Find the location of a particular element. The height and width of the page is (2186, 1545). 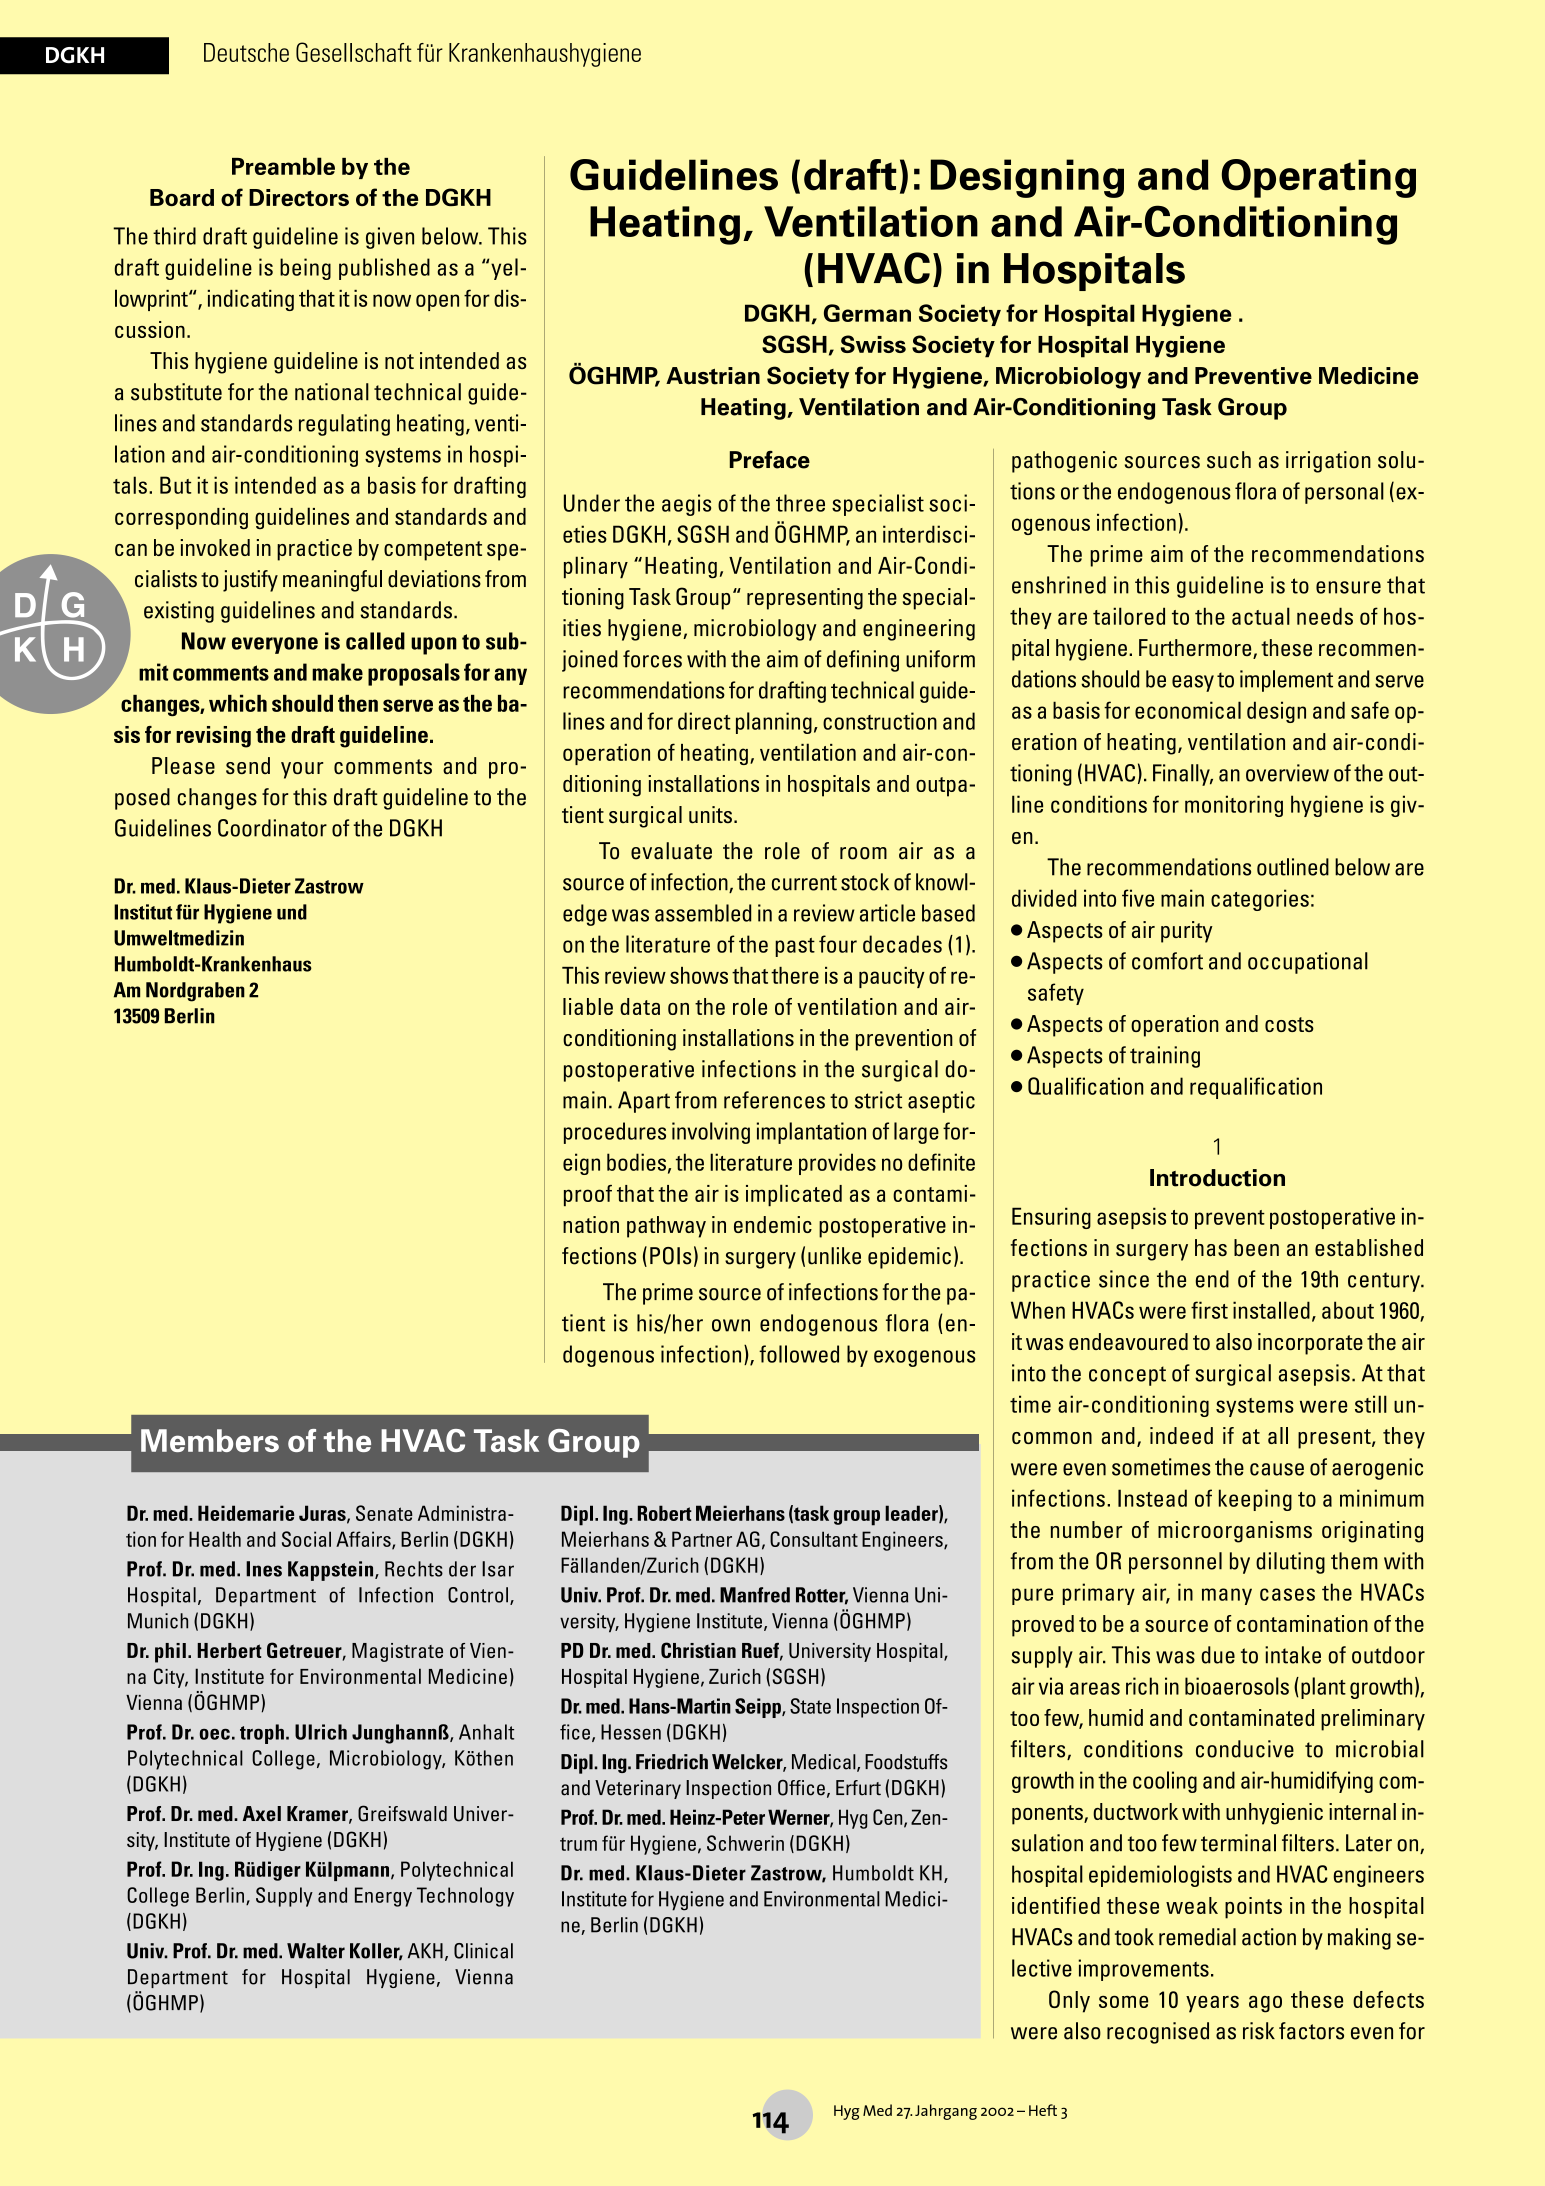

followed is located at coordinates (799, 1354).
